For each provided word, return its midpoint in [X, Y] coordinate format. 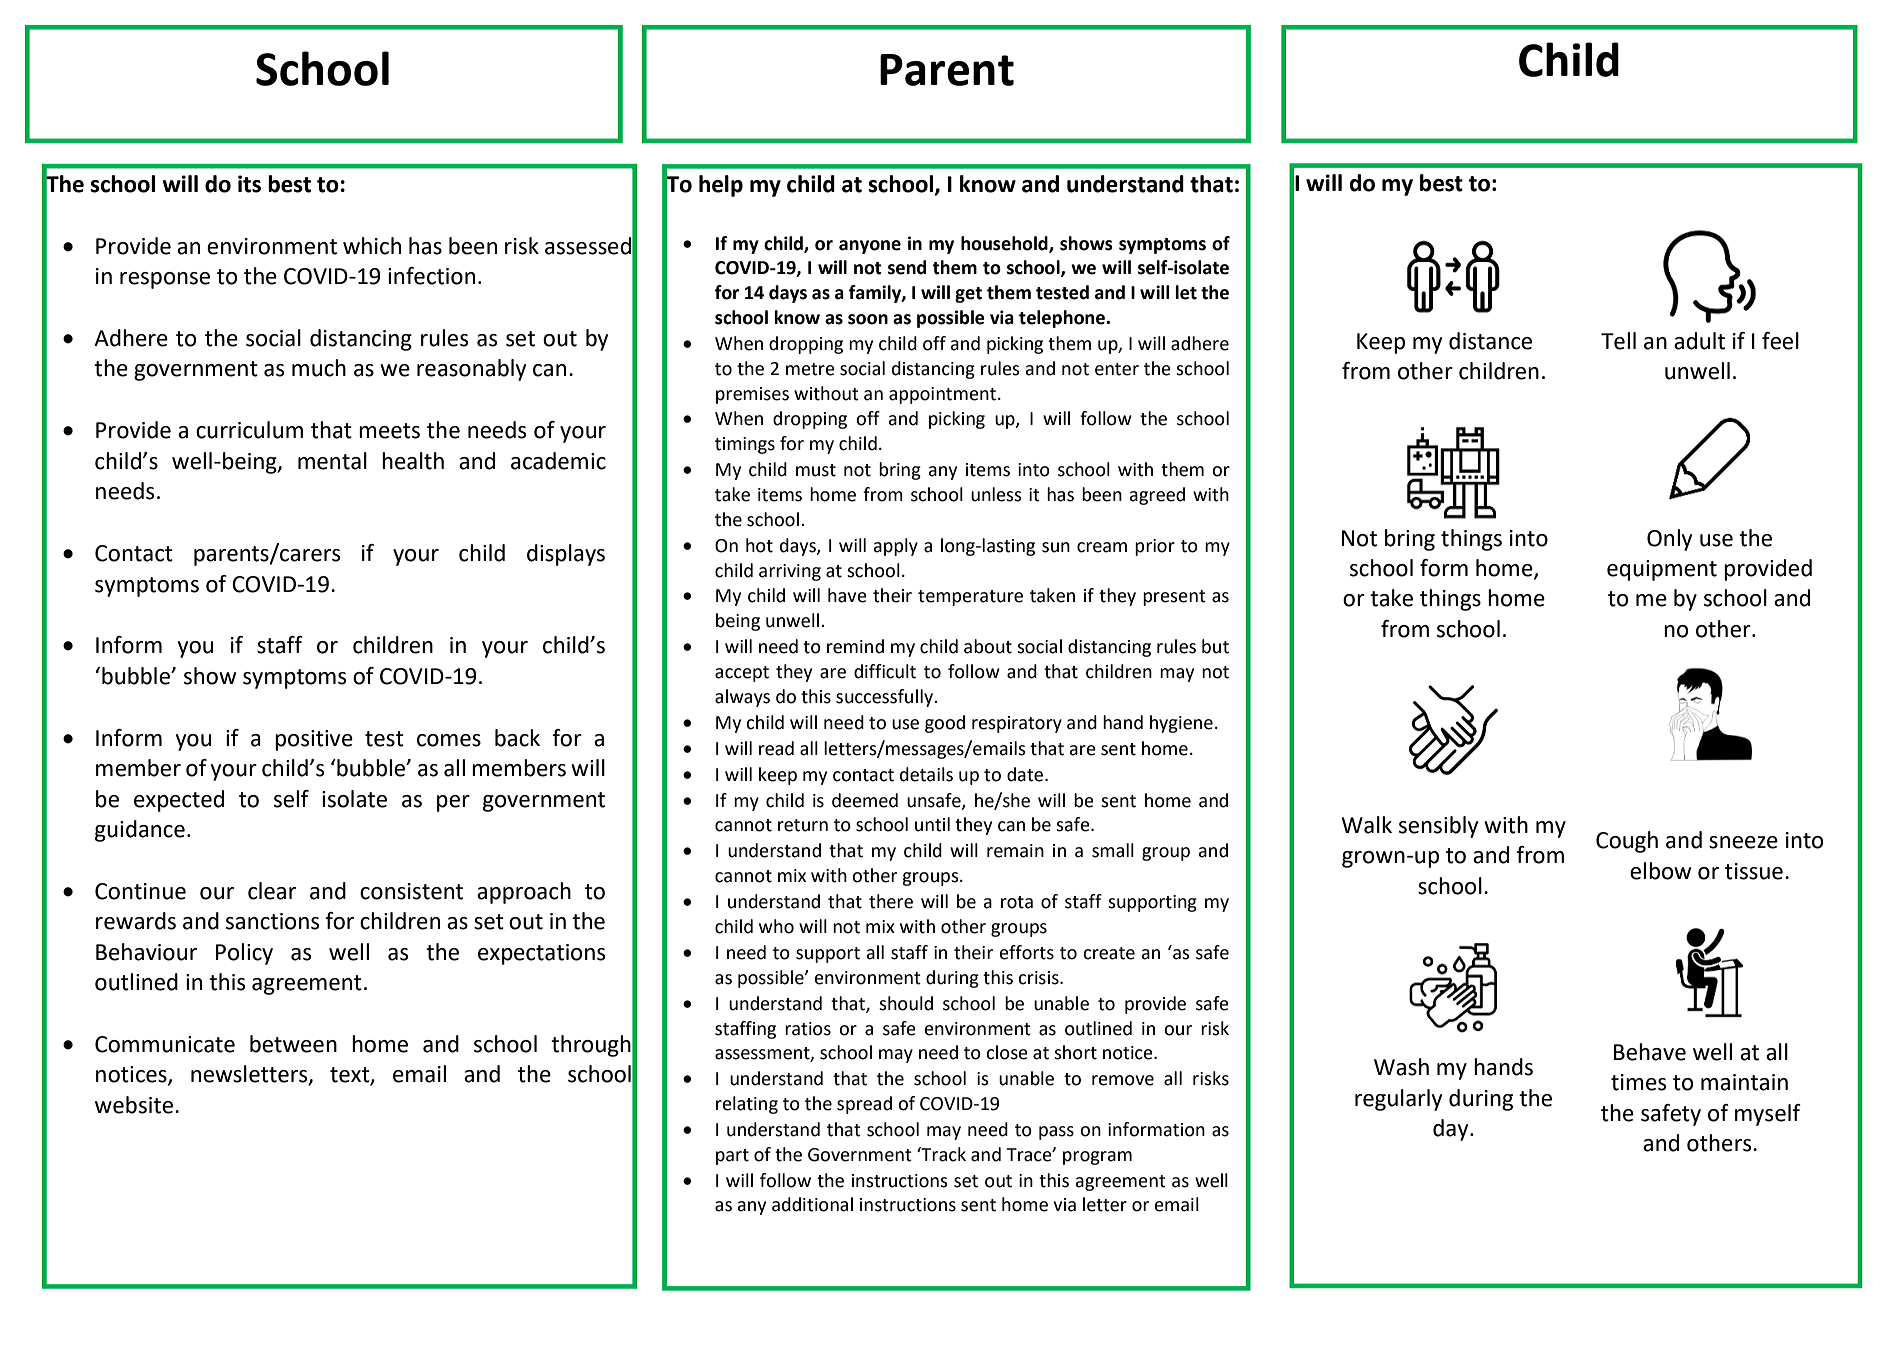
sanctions [272, 921]
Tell [1618, 341]
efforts [1027, 952]
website [135, 1105]
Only [1669, 540]
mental [332, 461]
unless [996, 494]
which [372, 246]
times [1638, 1082]
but [1215, 646]
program [1097, 1158]
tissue [1754, 871]
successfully [885, 698]
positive [314, 740]
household [1005, 244]
